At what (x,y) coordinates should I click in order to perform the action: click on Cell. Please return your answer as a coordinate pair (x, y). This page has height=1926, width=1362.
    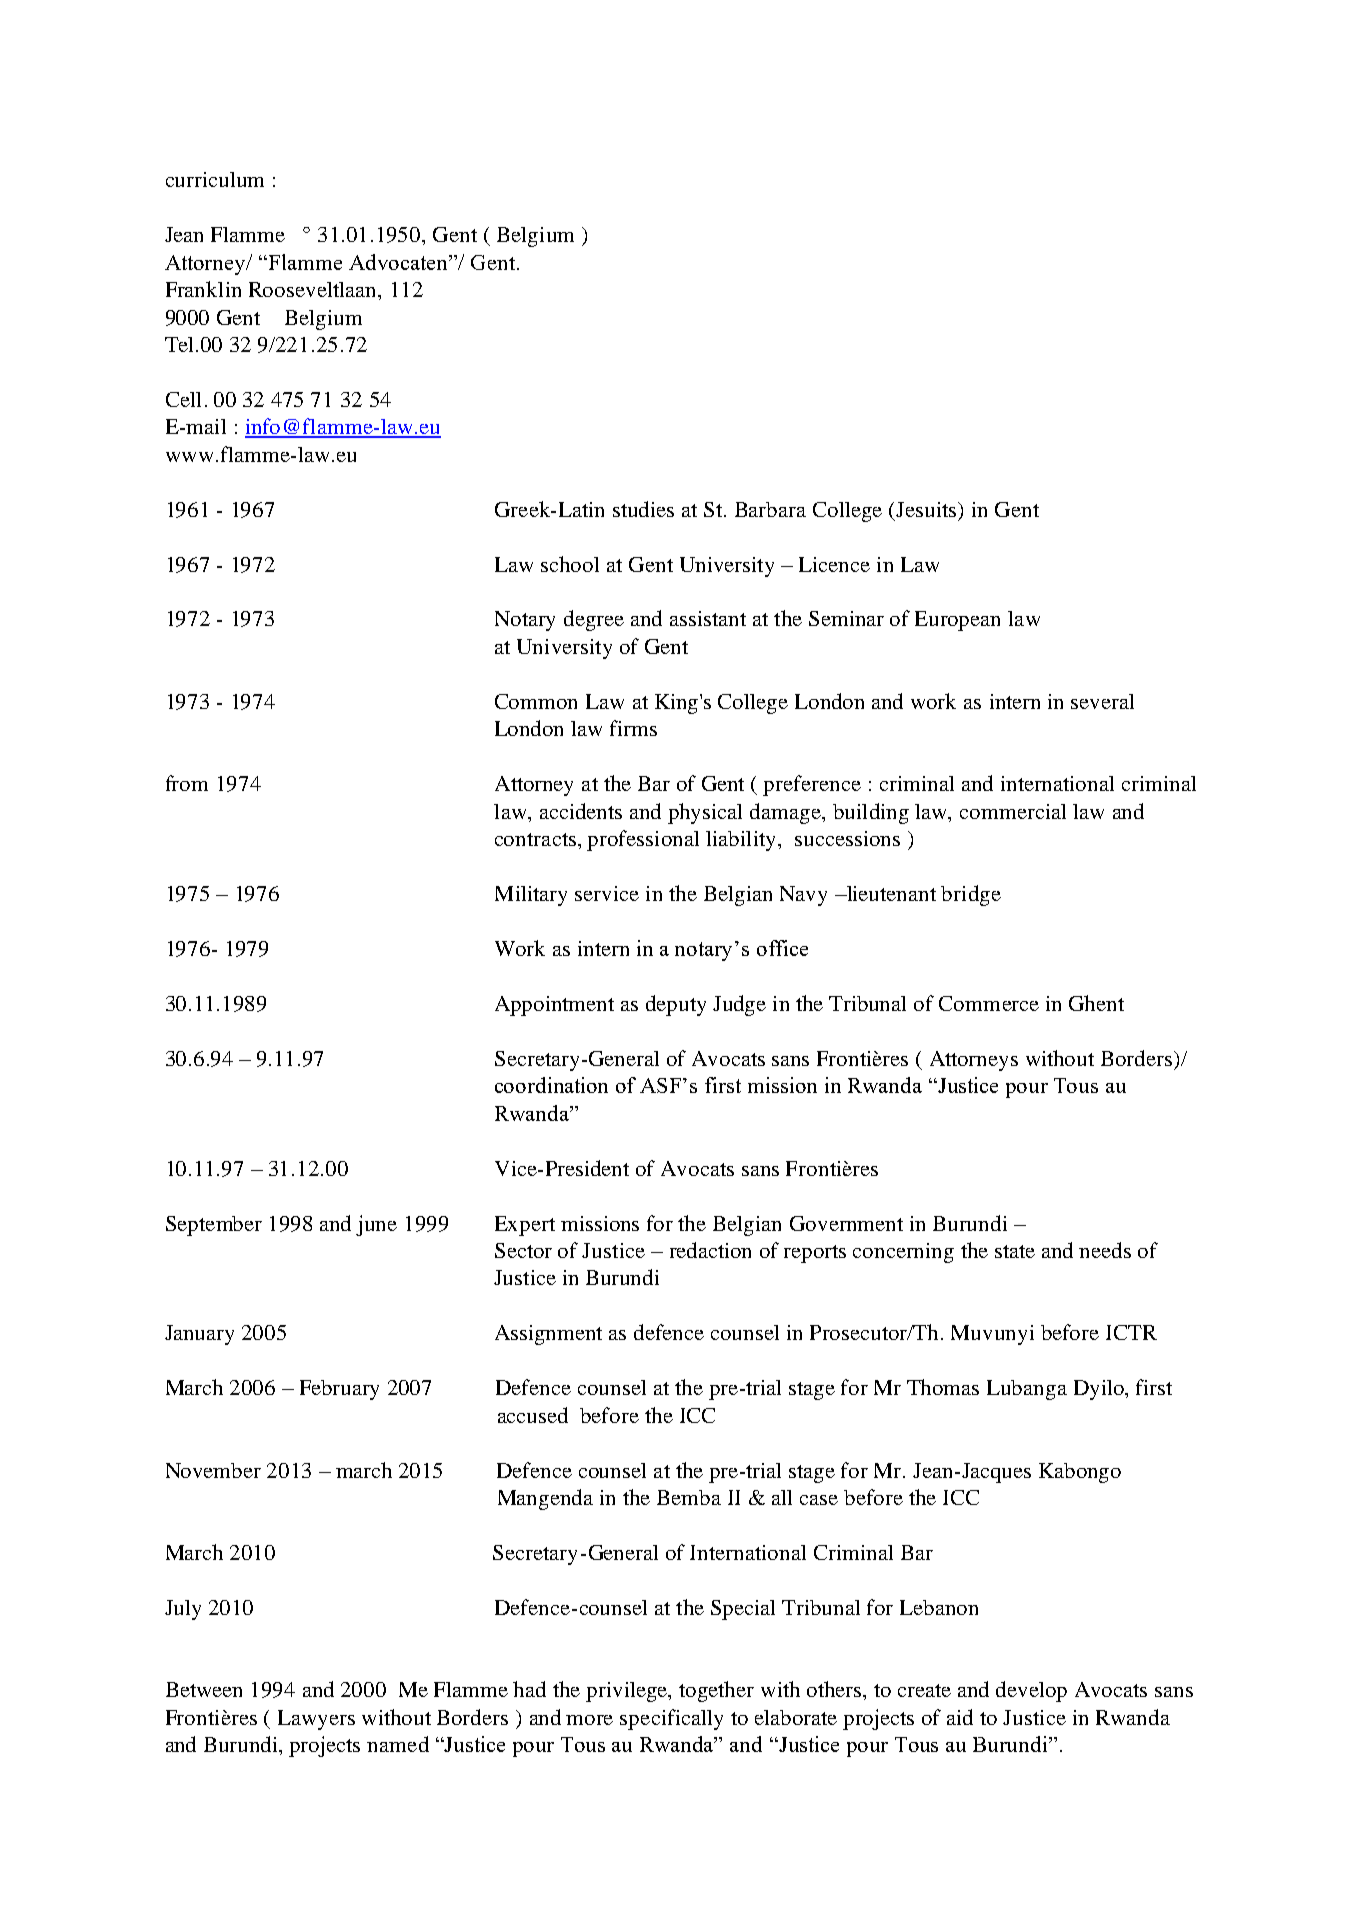
    Looking at the image, I should click on (183, 399).
